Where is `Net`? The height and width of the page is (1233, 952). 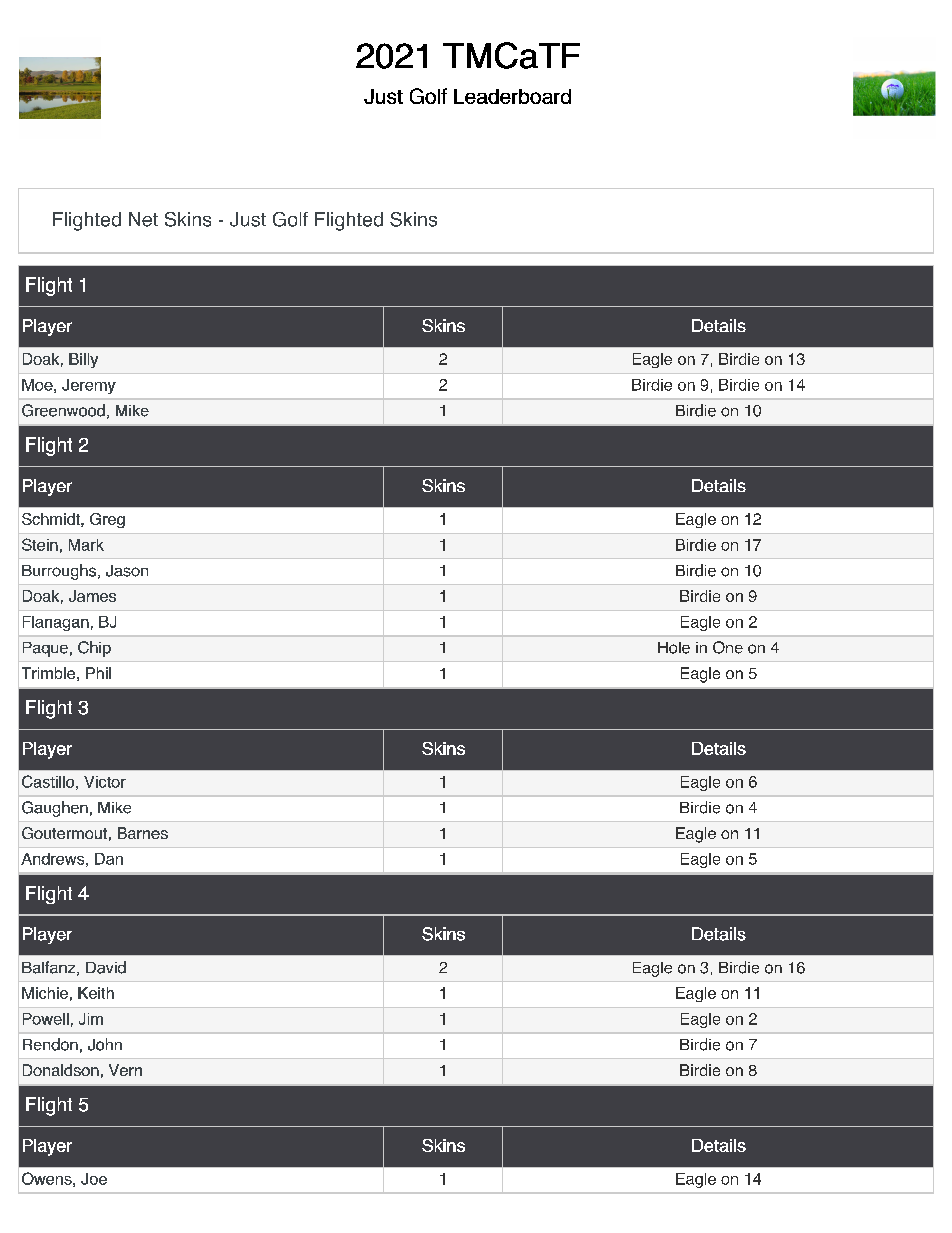 Net is located at coordinates (143, 219).
